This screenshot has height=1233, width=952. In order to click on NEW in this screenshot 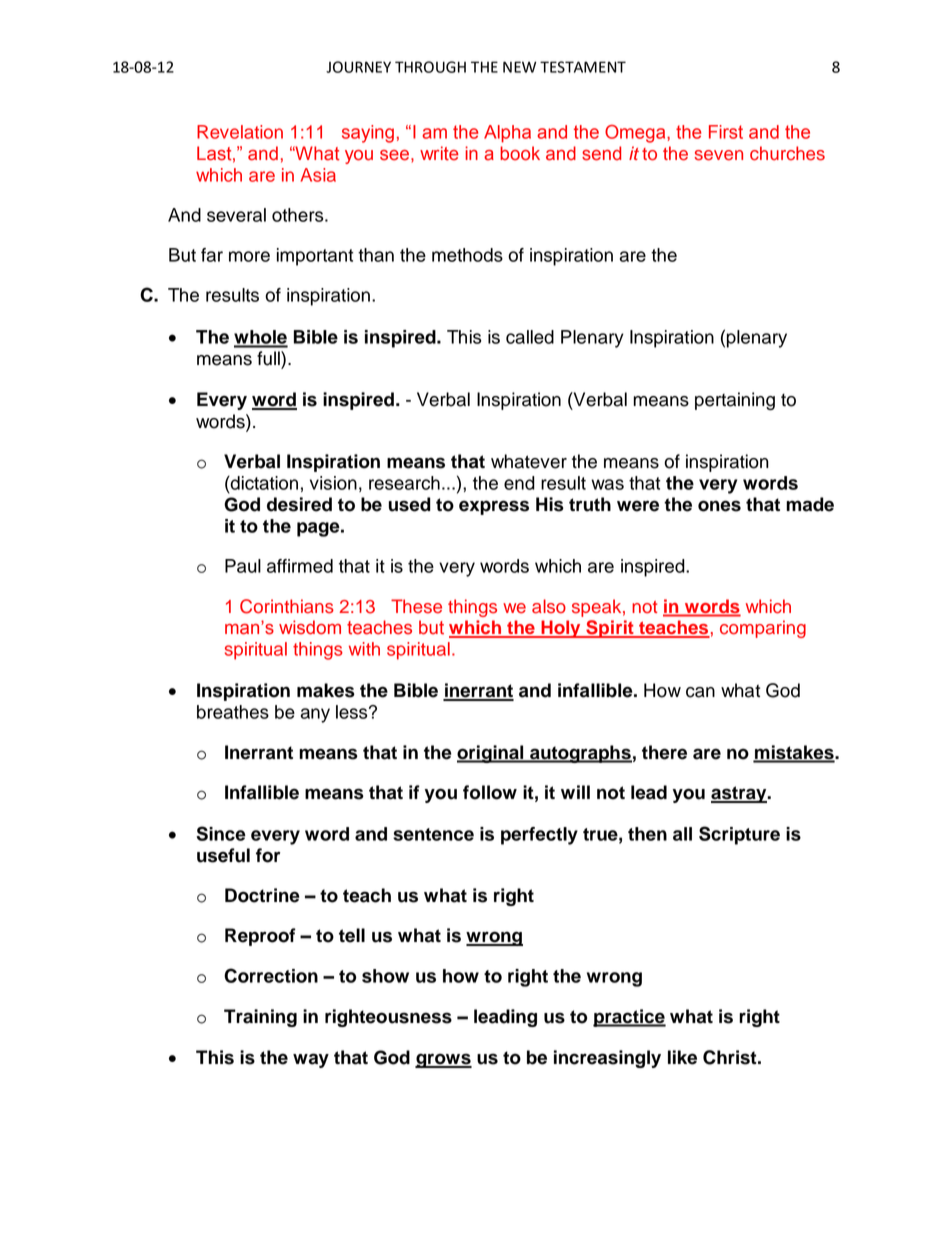, I will do `click(519, 67)`.
